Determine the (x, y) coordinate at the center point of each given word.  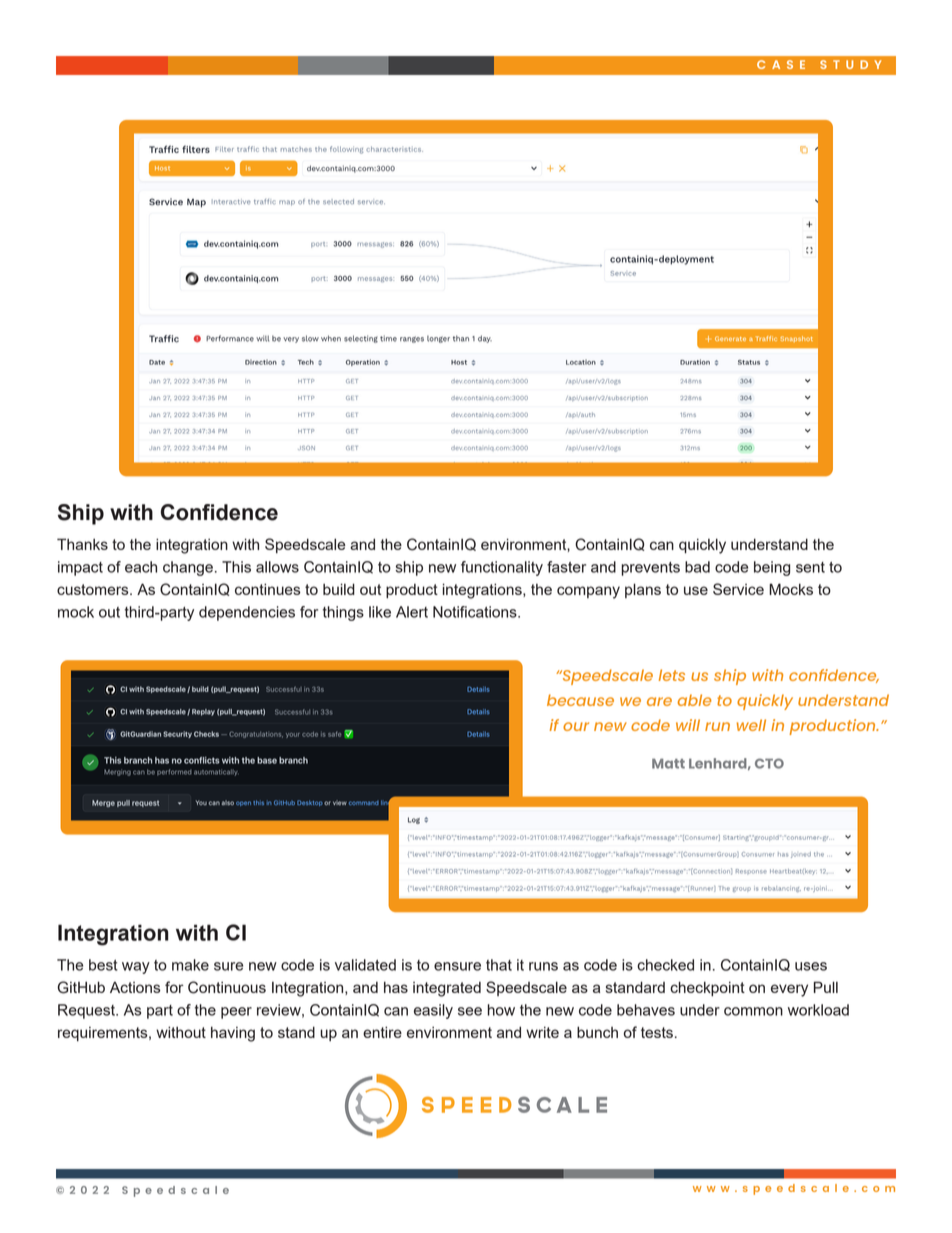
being (772, 568)
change (188, 568)
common (753, 1011)
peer (236, 1013)
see (470, 1011)
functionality (502, 568)
